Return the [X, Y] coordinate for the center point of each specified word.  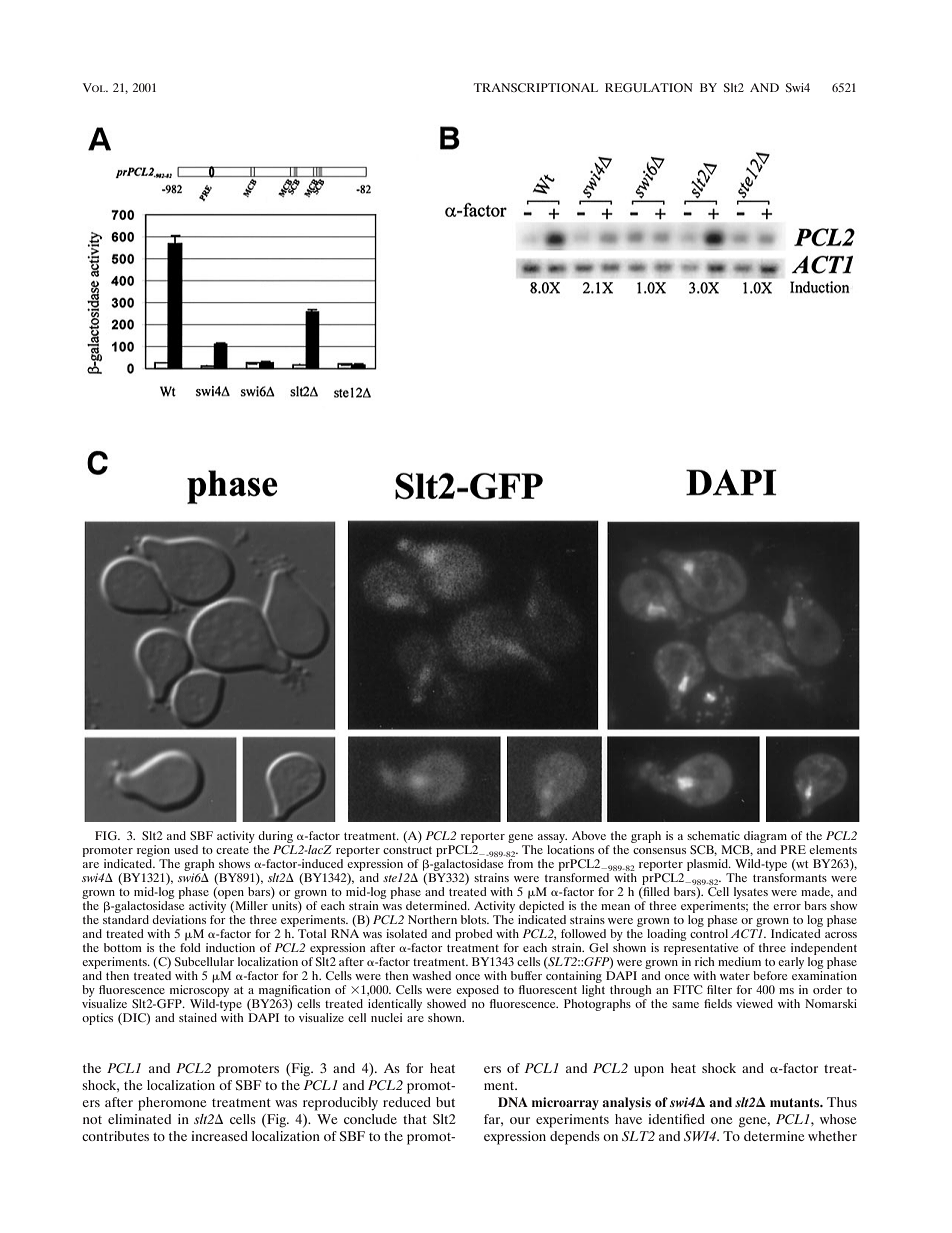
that [415, 1119]
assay [552, 838]
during [275, 837]
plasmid [708, 865]
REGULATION [649, 87]
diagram [765, 837]
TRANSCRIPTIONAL [536, 87]
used [186, 849]
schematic [713, 835]
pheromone [172, 1104]
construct [407, 850]
